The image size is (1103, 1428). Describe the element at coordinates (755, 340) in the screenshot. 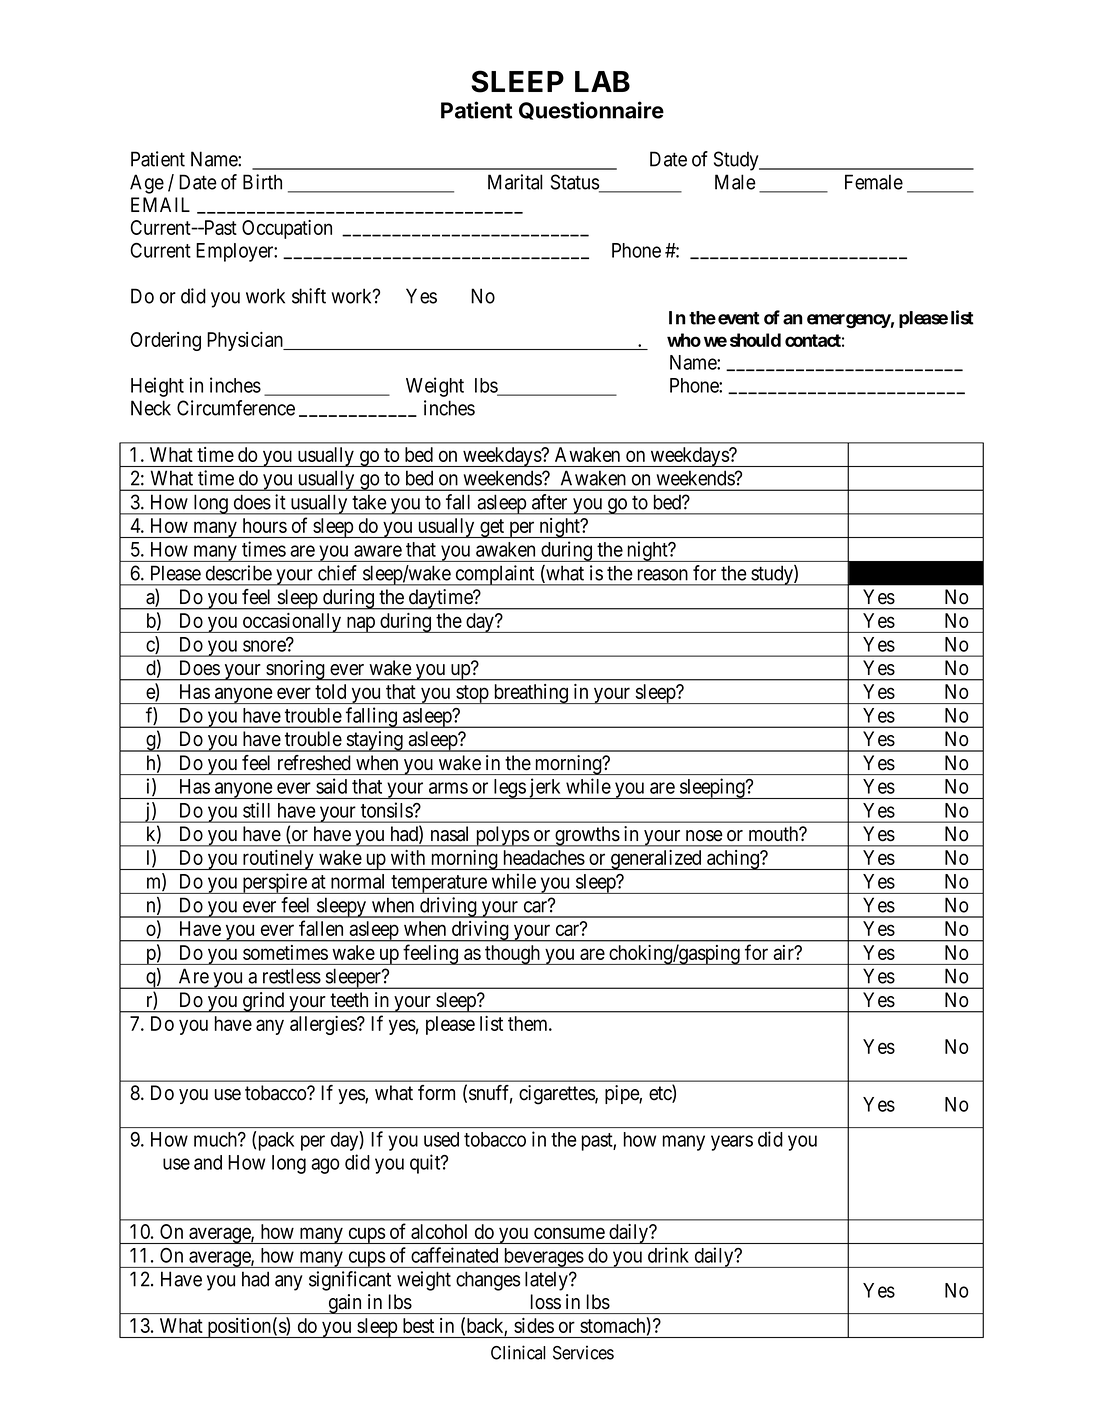

I see `should` at that location.
